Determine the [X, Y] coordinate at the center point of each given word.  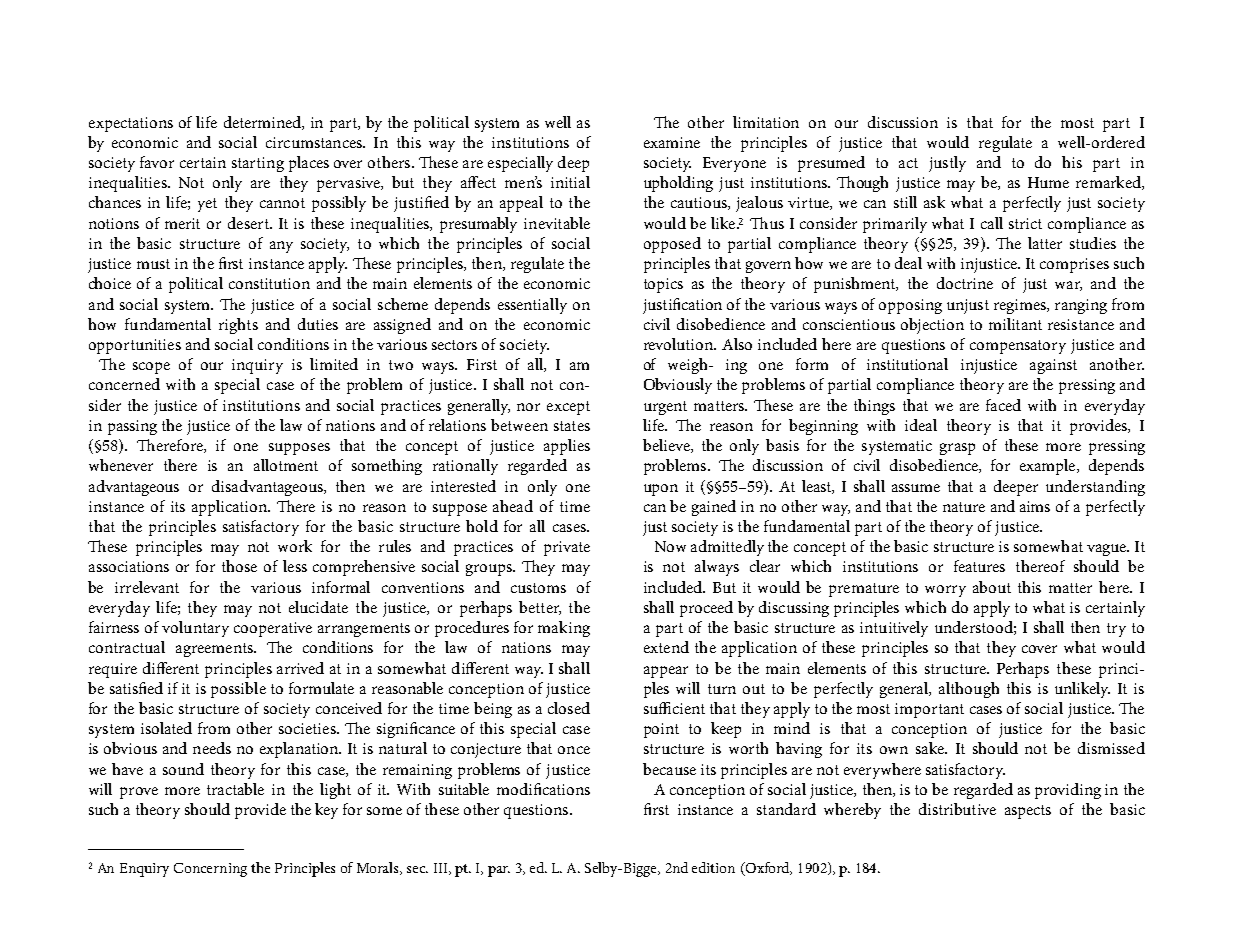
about [992, 587]
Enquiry [144, 870]
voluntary [195, 629]
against [1053, 366]
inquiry [257, 366]
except [568, 408]
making [564, 629]
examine [672, 142]
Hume [1048, 182]
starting [258, 164]
